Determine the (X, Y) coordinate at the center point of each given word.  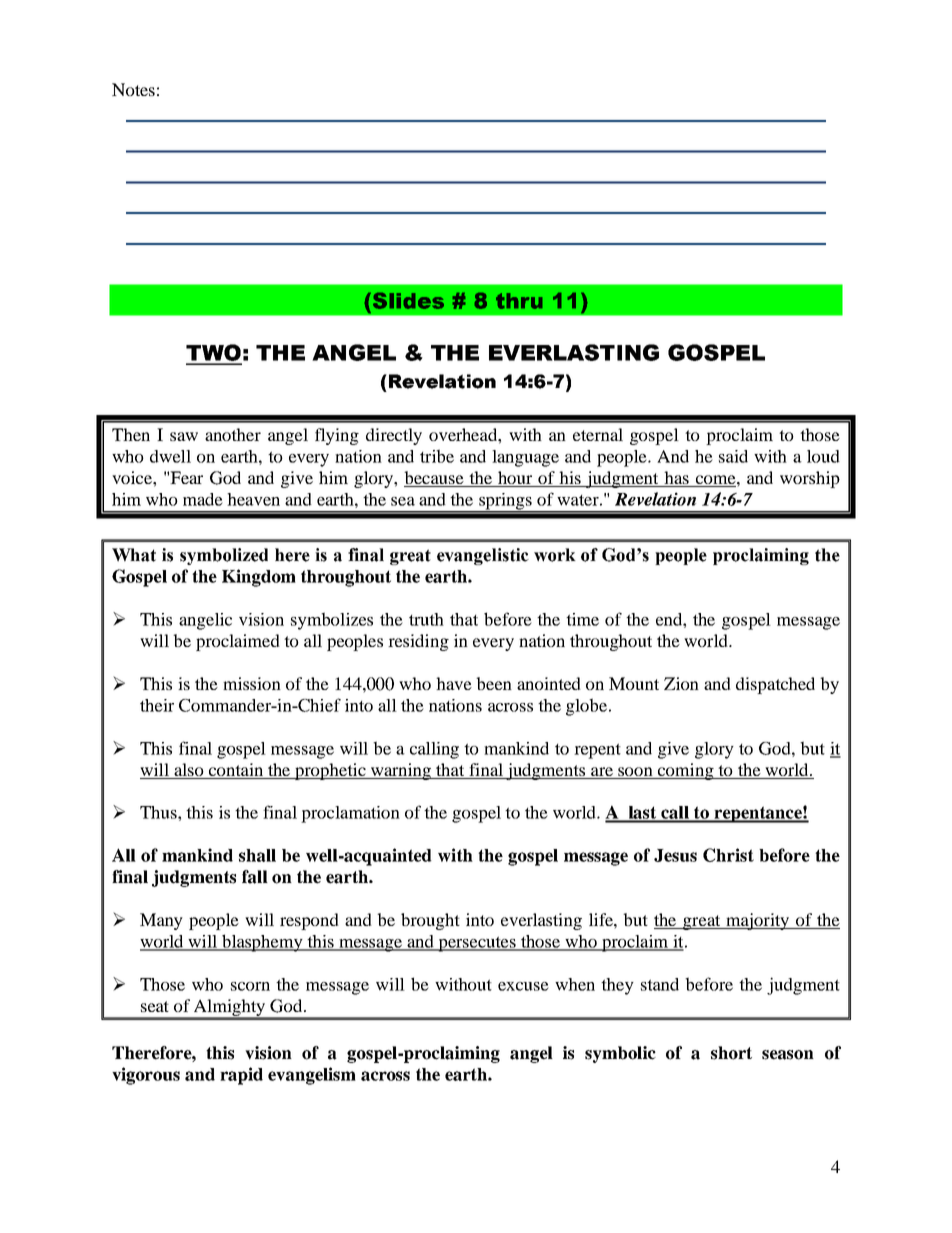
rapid (241, 1076)
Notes (133, 89)
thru (519, 301)
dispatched (775, 685)
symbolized (224, 556)
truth (426, 619)
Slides (407, 301)
